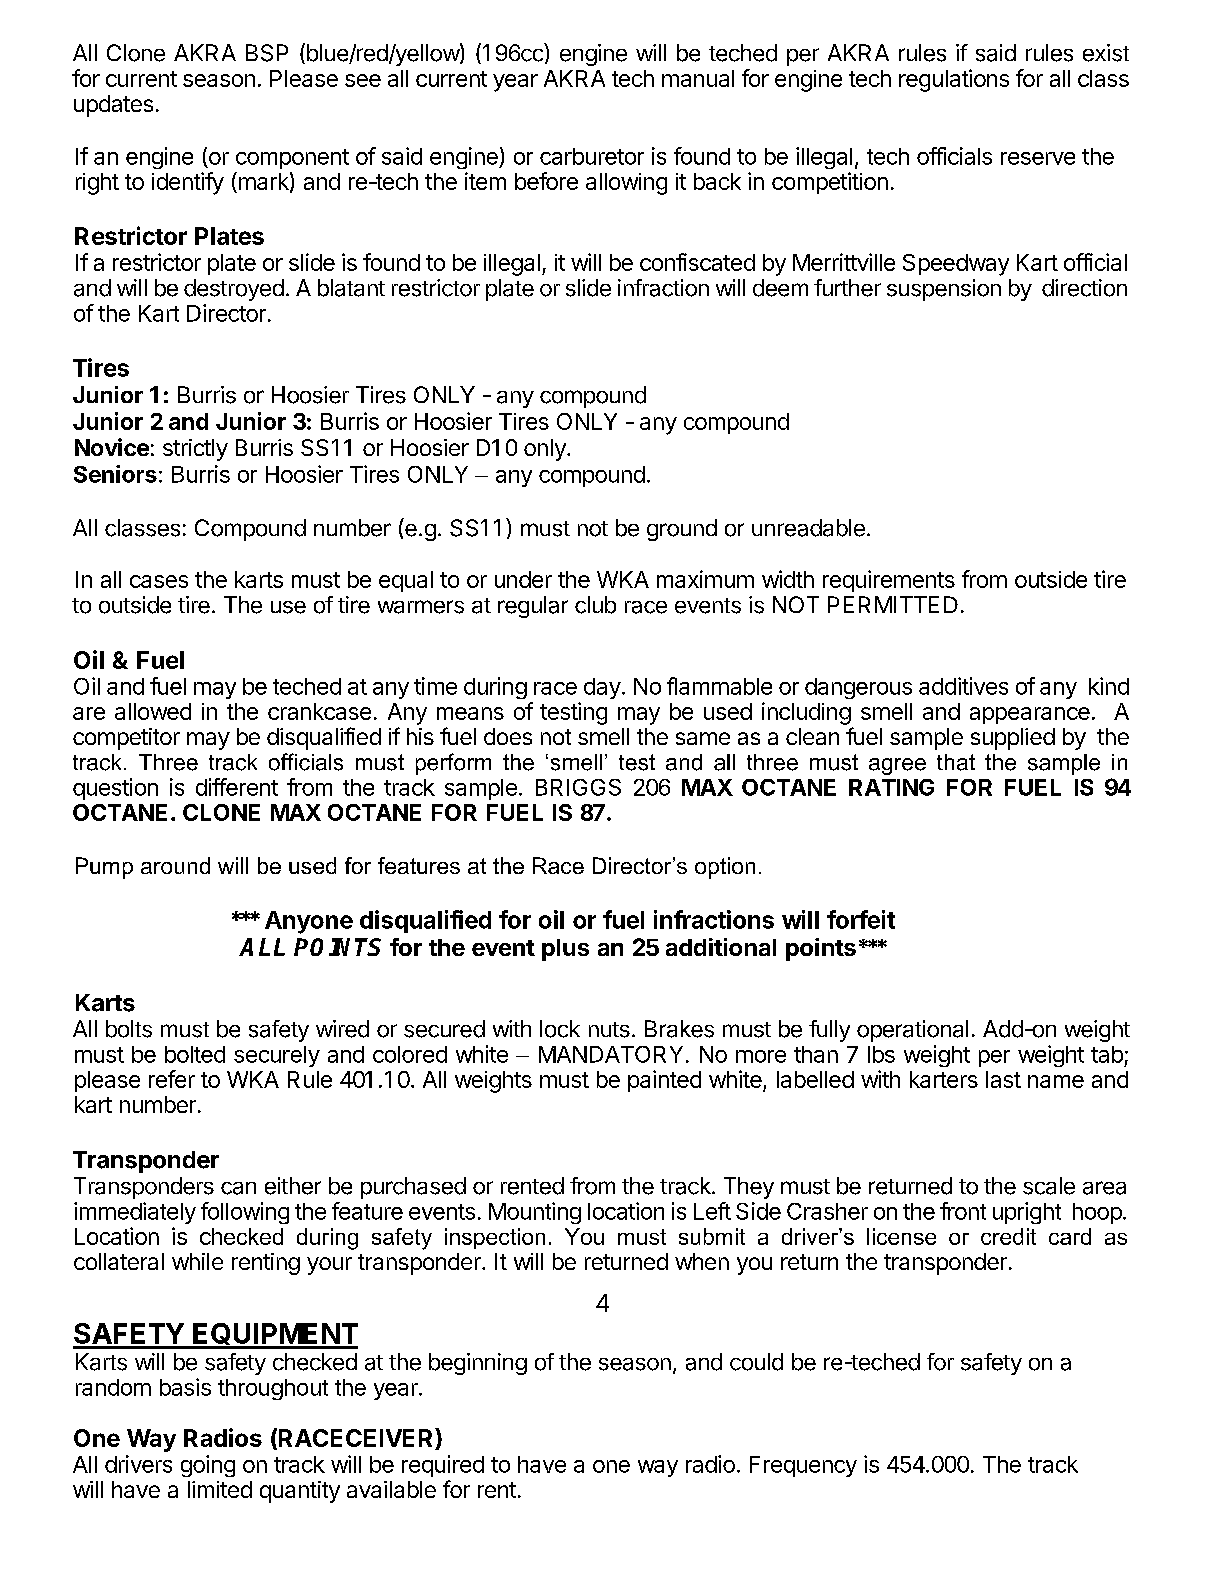 The height and width of the screenshot is (1584, 1224). Describe the element at coordinates (578, 787) in the screenshot. I see `BRIGGS` at that location.
